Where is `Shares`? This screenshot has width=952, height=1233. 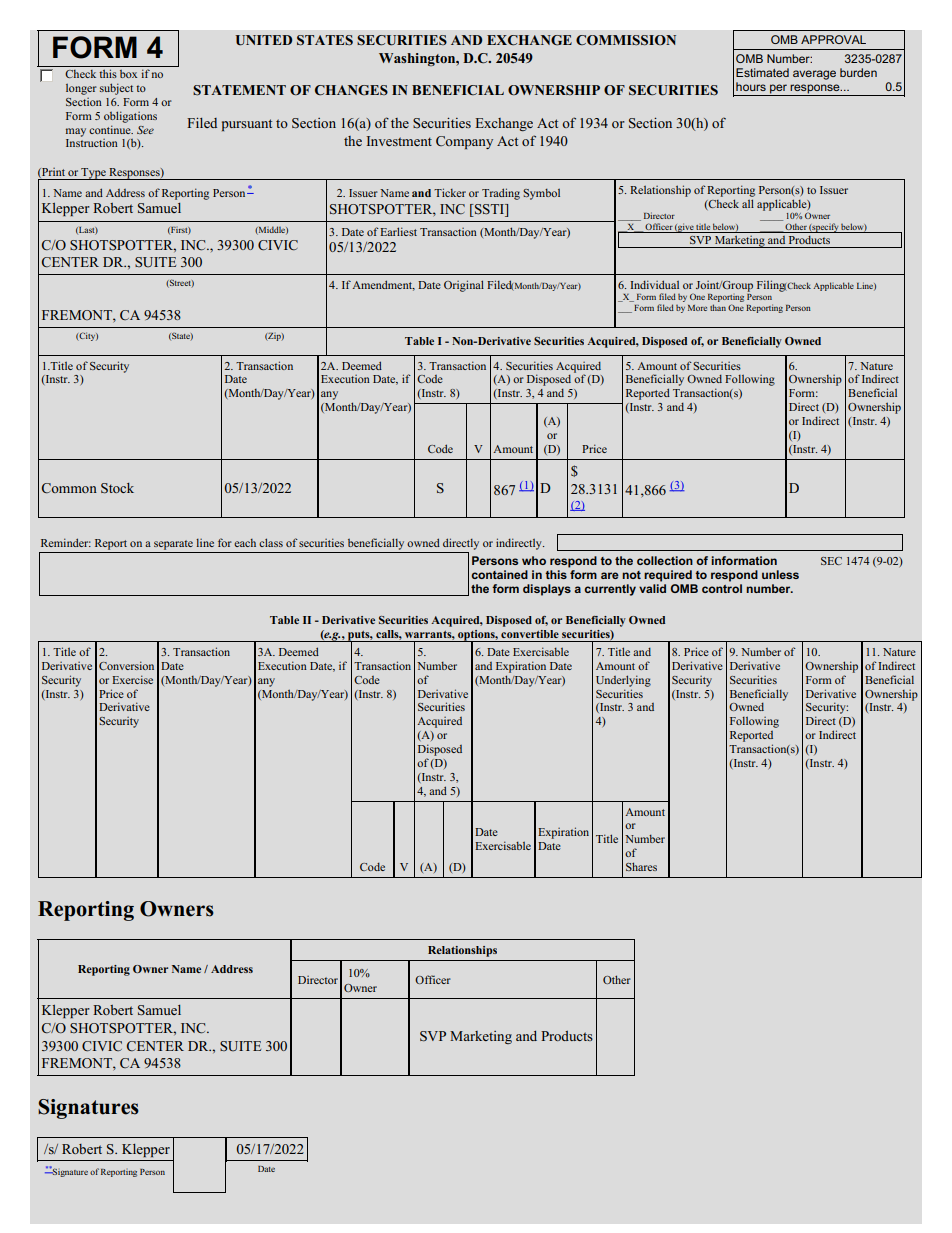
Shares is located at coordinates (641, 866).
